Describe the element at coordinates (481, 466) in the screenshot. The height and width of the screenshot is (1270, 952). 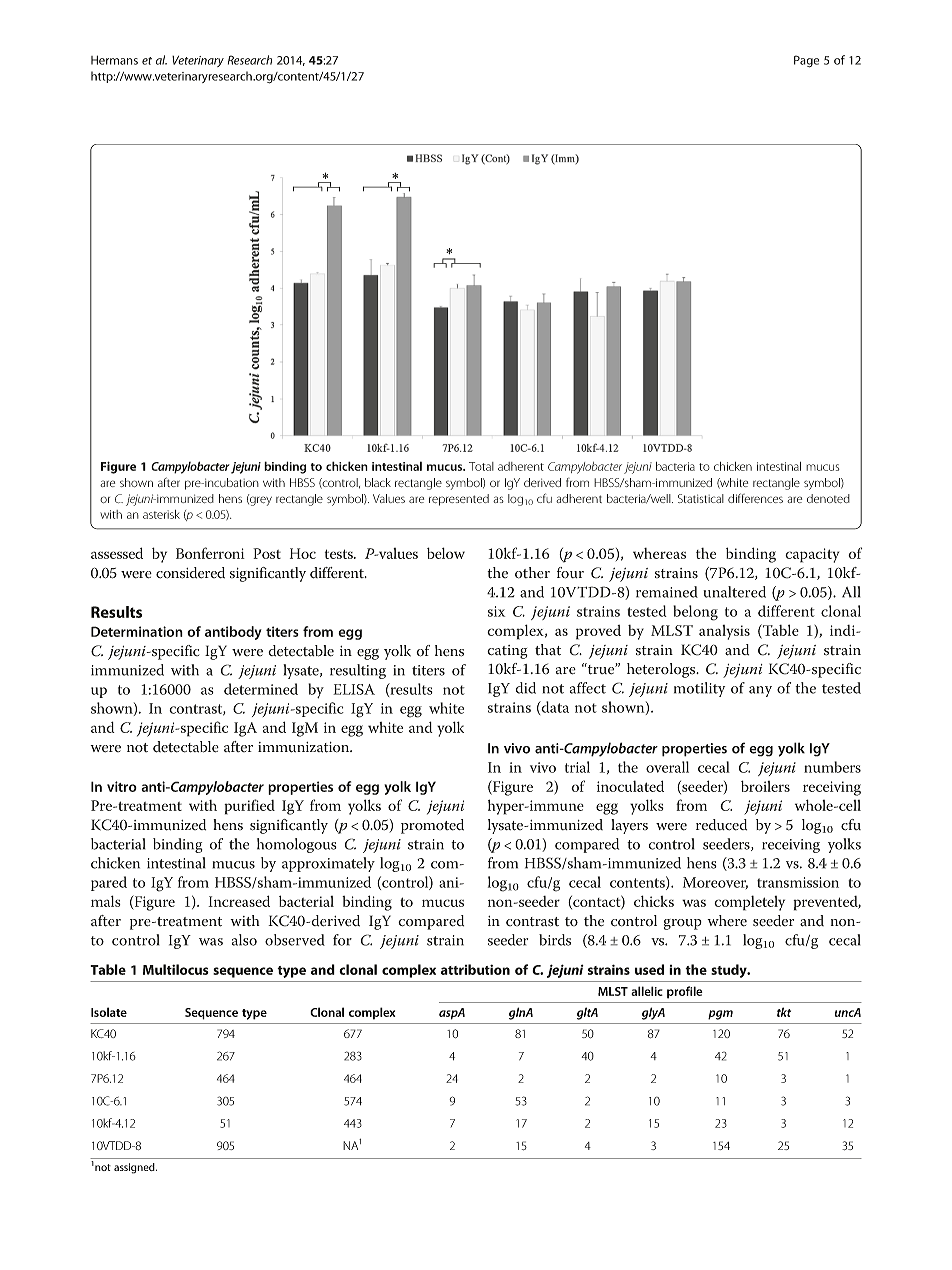
I see `Total` at that location.
